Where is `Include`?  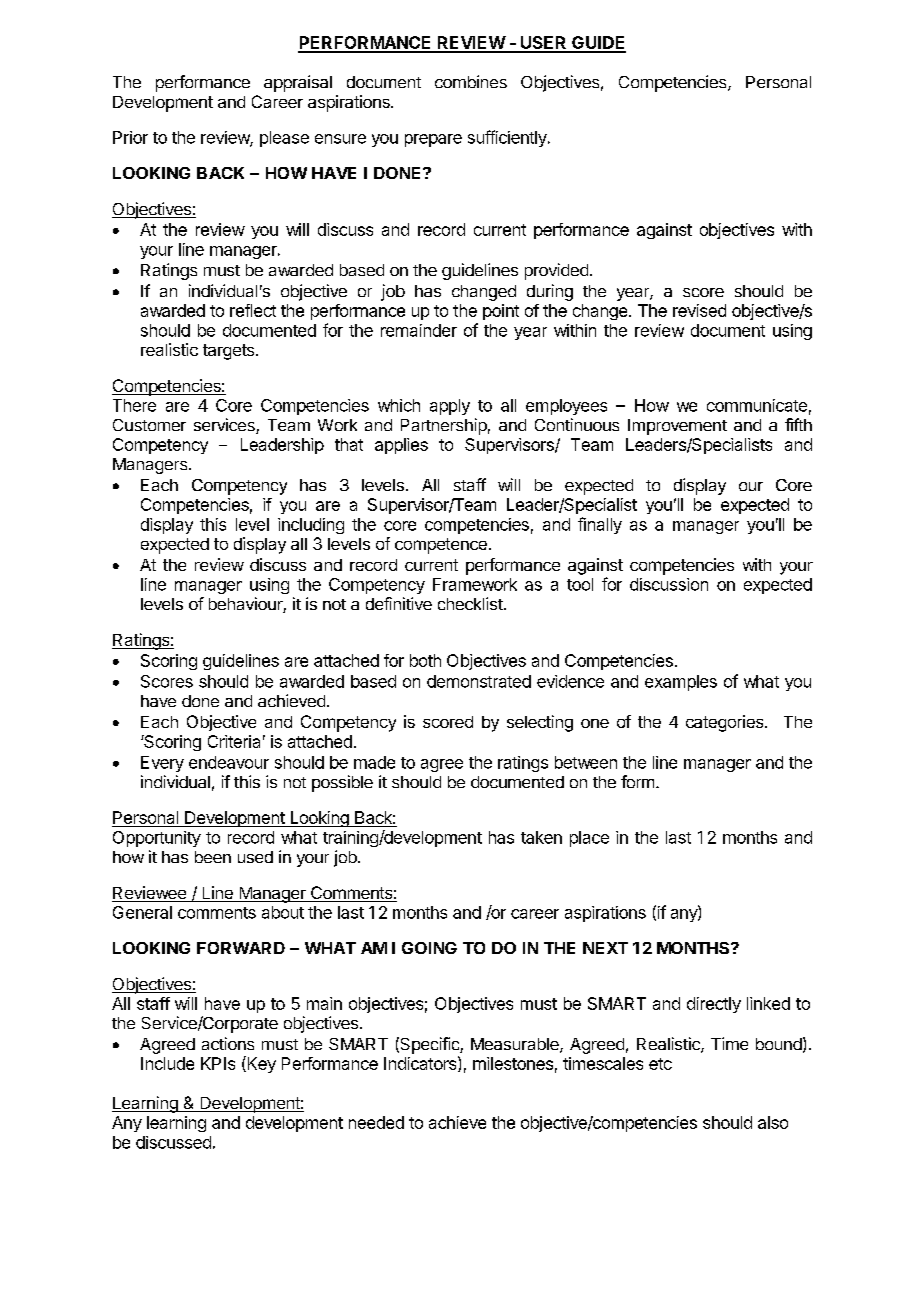 Include is located at coordinates (167, 1063).
